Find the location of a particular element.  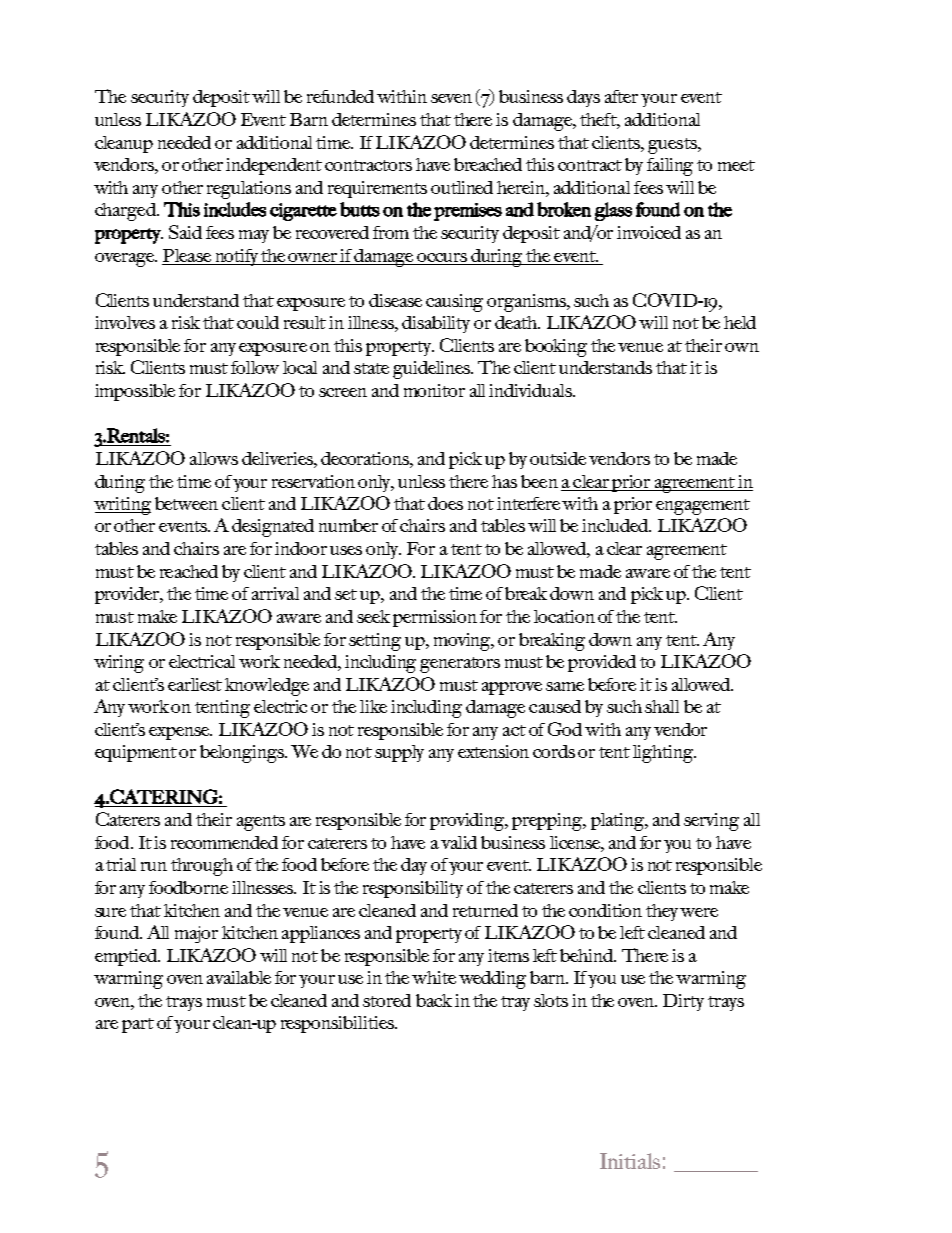

guests is located at coordinates (673, 146).
